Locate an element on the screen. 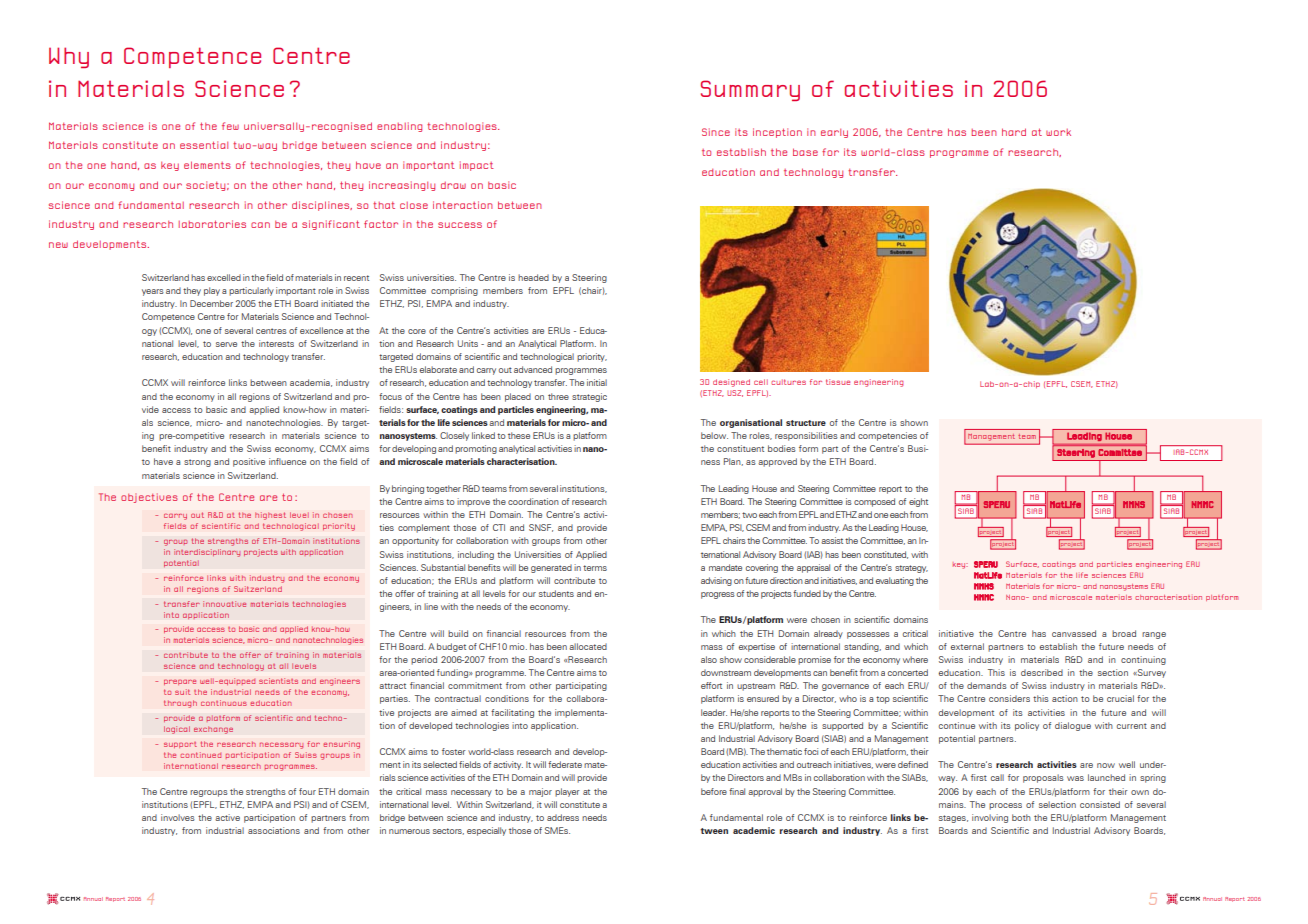 The height and width of the screenshot is (924, 1308). prepare is located at coordinates (180, 682).
